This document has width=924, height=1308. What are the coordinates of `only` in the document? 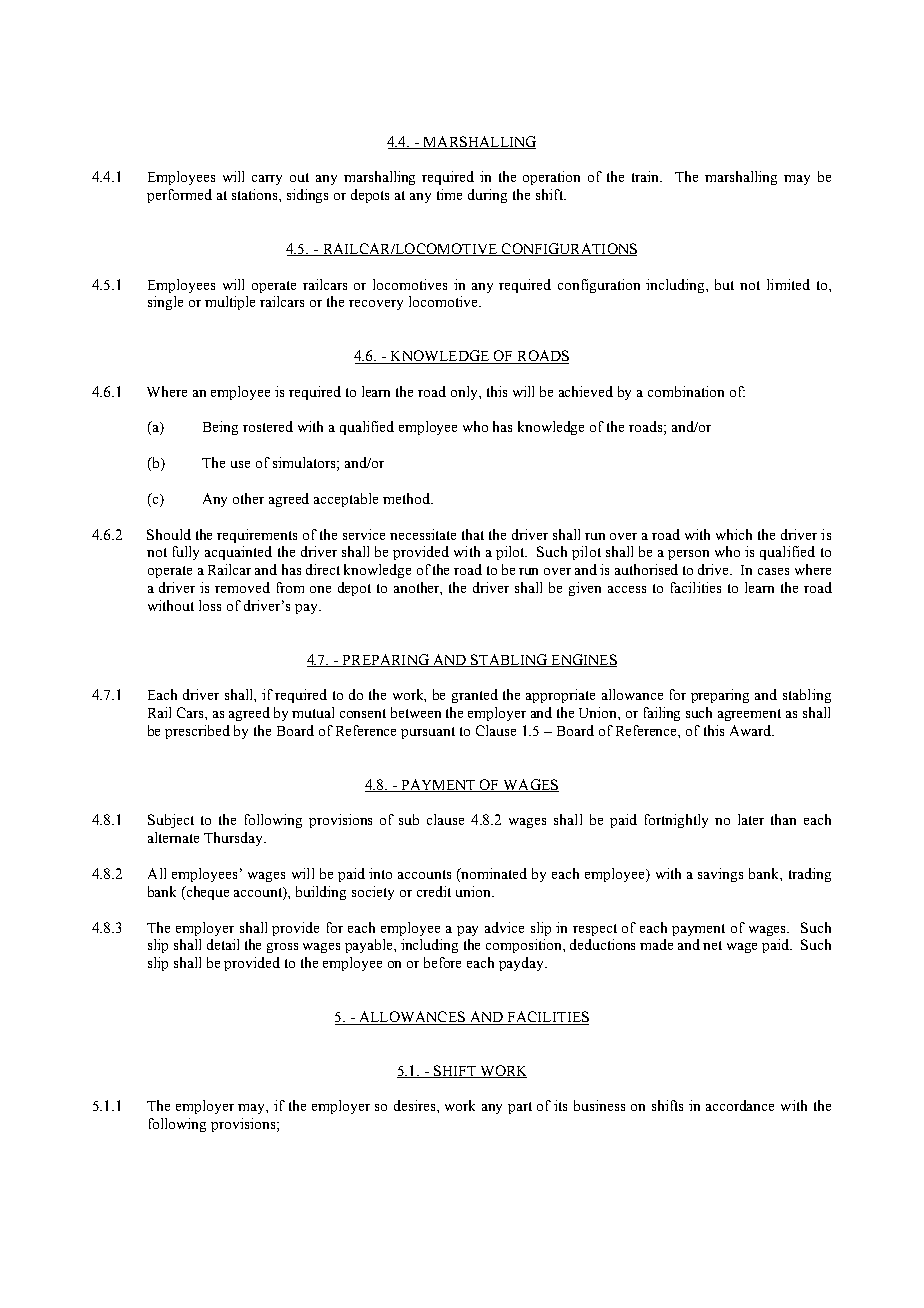 It's located at (465, 393).
